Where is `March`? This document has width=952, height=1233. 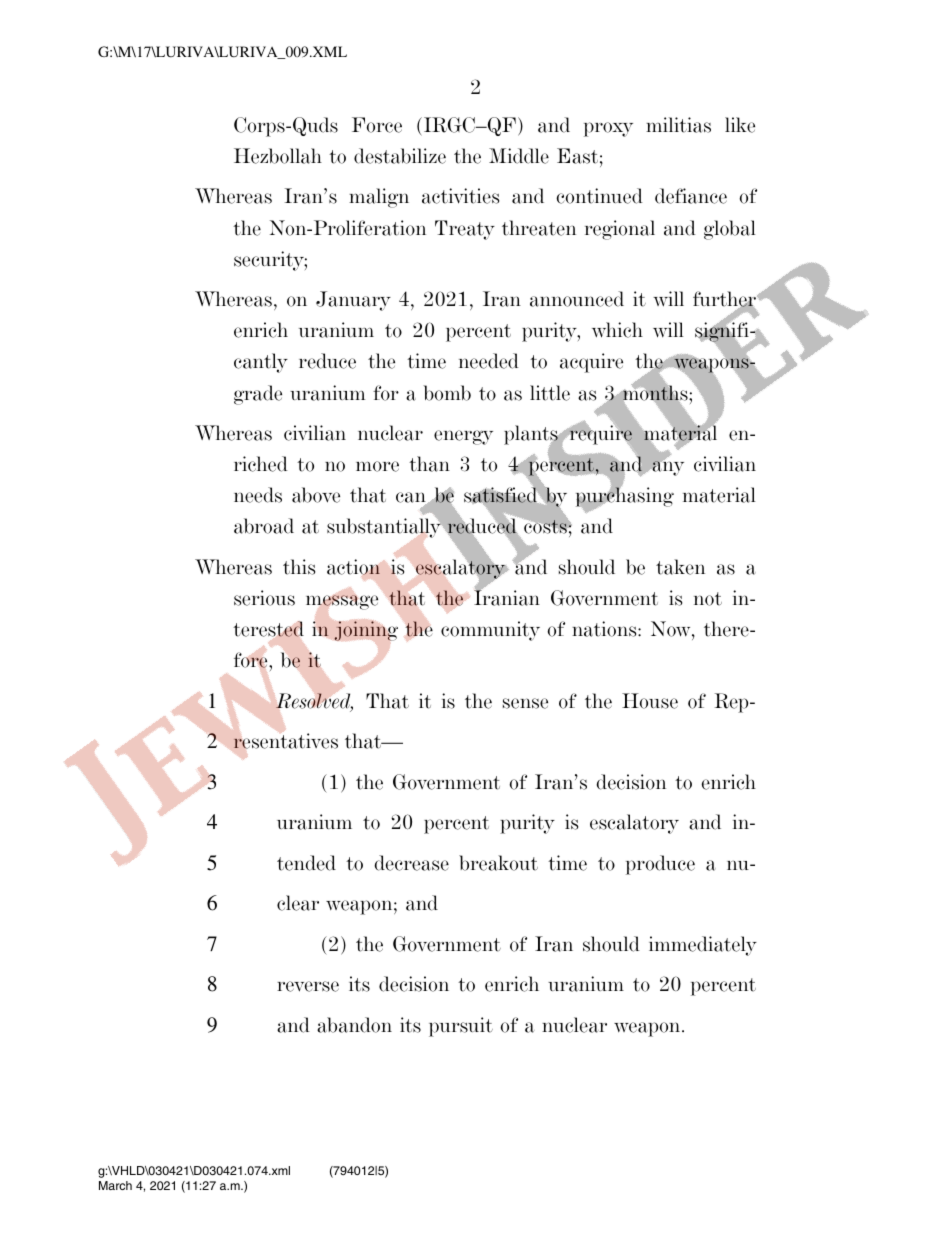 March is located at coordinates (115, 1185).
